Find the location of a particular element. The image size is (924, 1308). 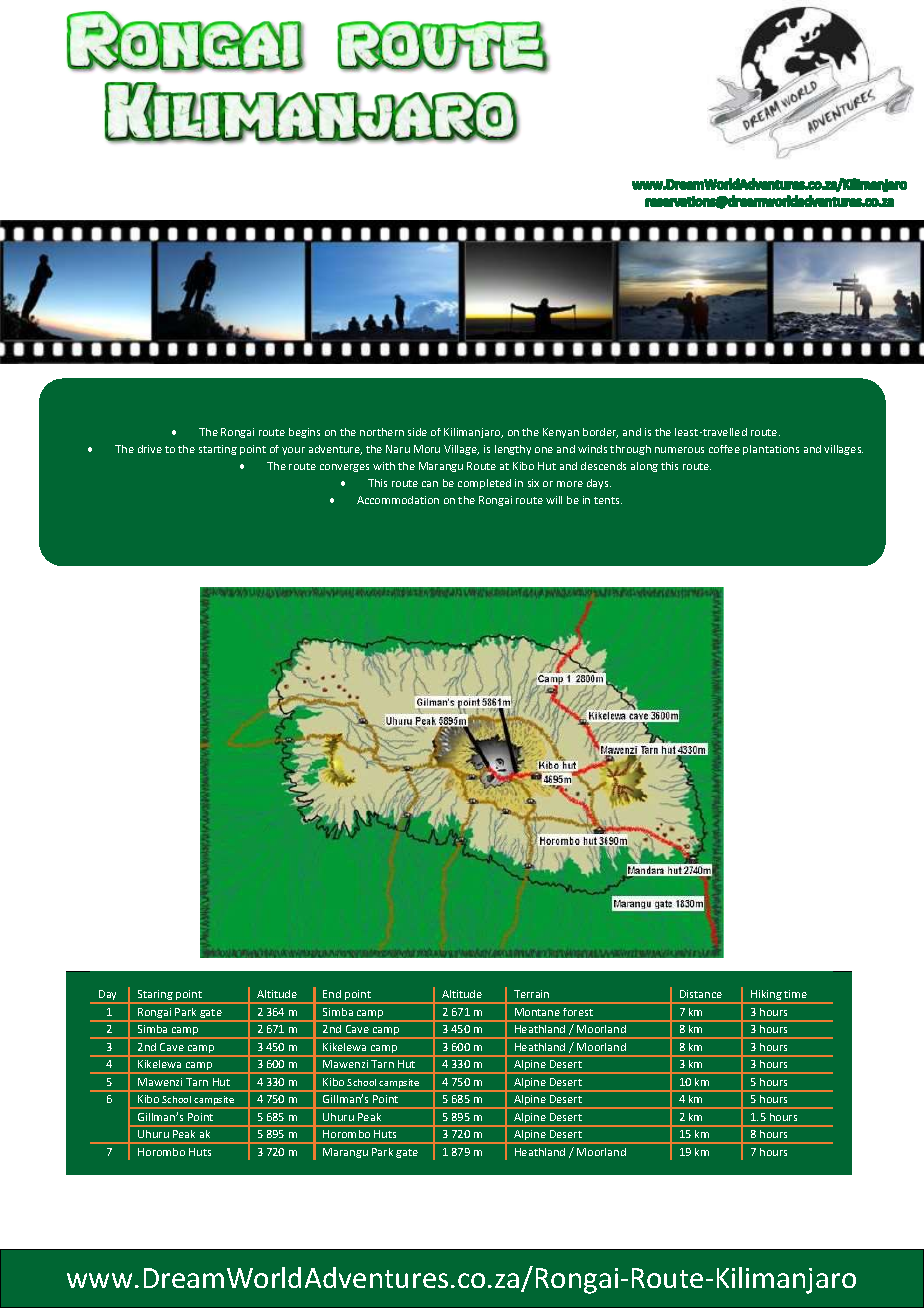

Distance is located at coordinates (701, 994).
